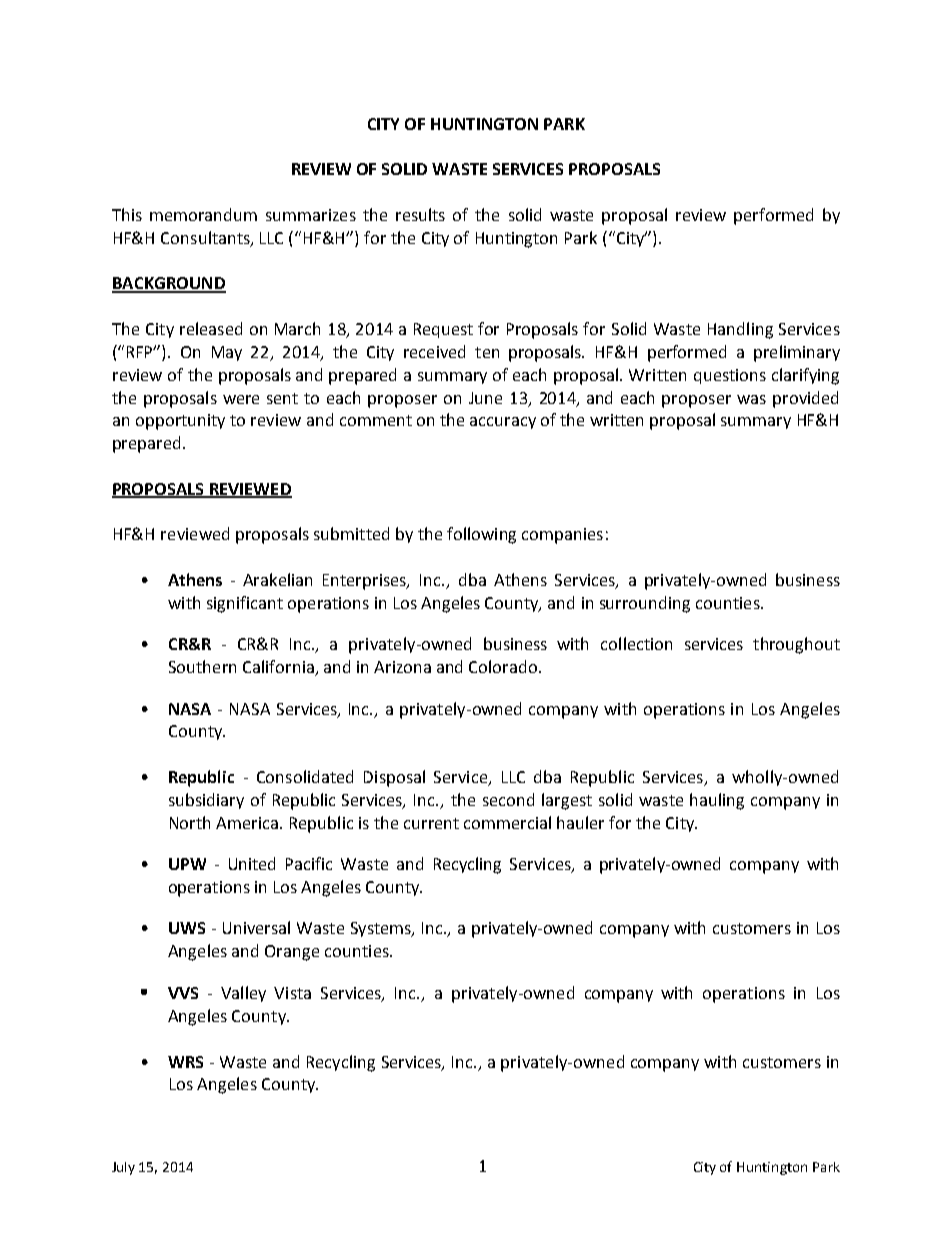  Describe the element at coordinates (420, 214) in the image. I see `results` at that location.
